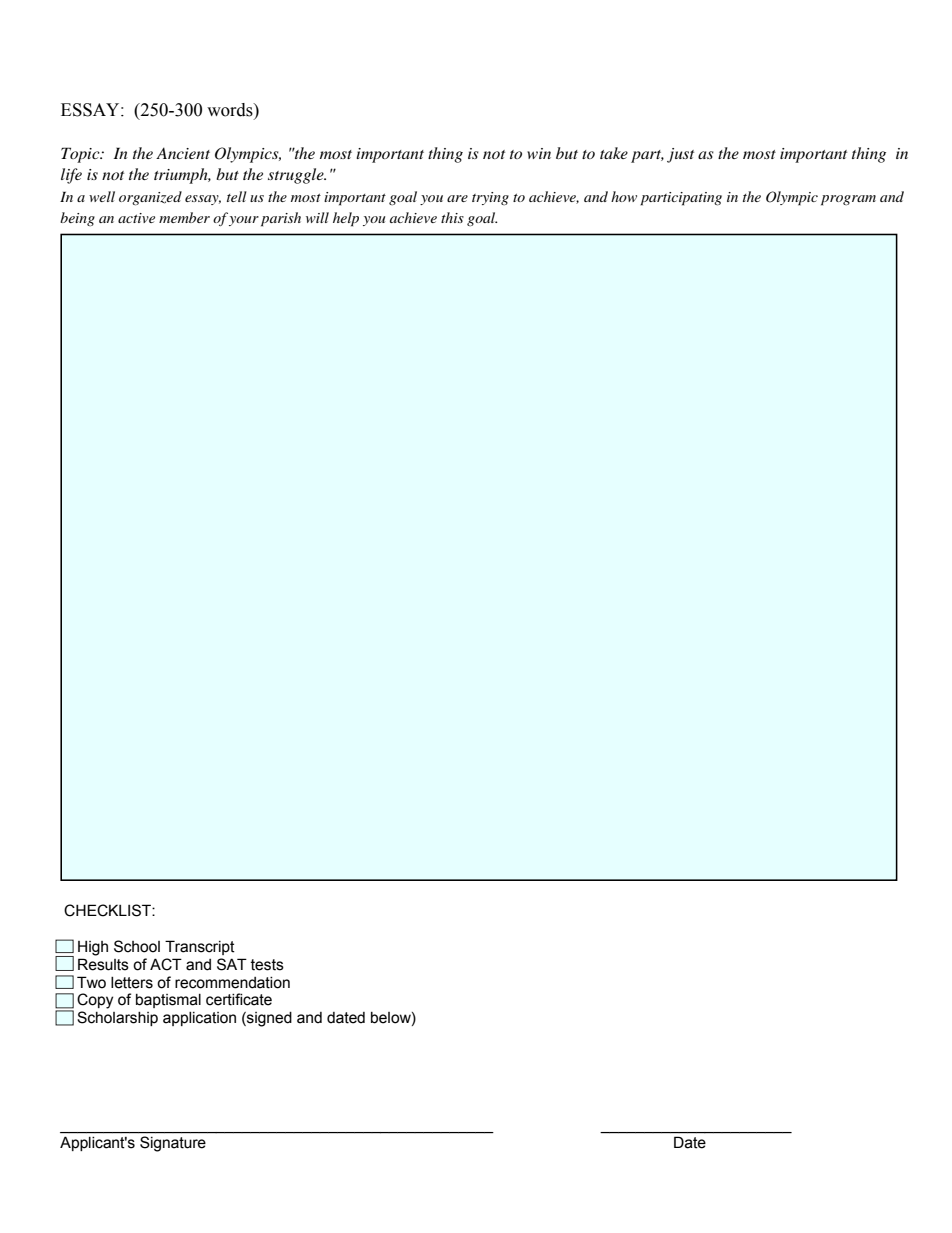 The width and height of the screenshot is (952, 1233). What do you see at coordinates (150, 198) in the screenshot?
I see `organized` at bounding box center [150, 198].
